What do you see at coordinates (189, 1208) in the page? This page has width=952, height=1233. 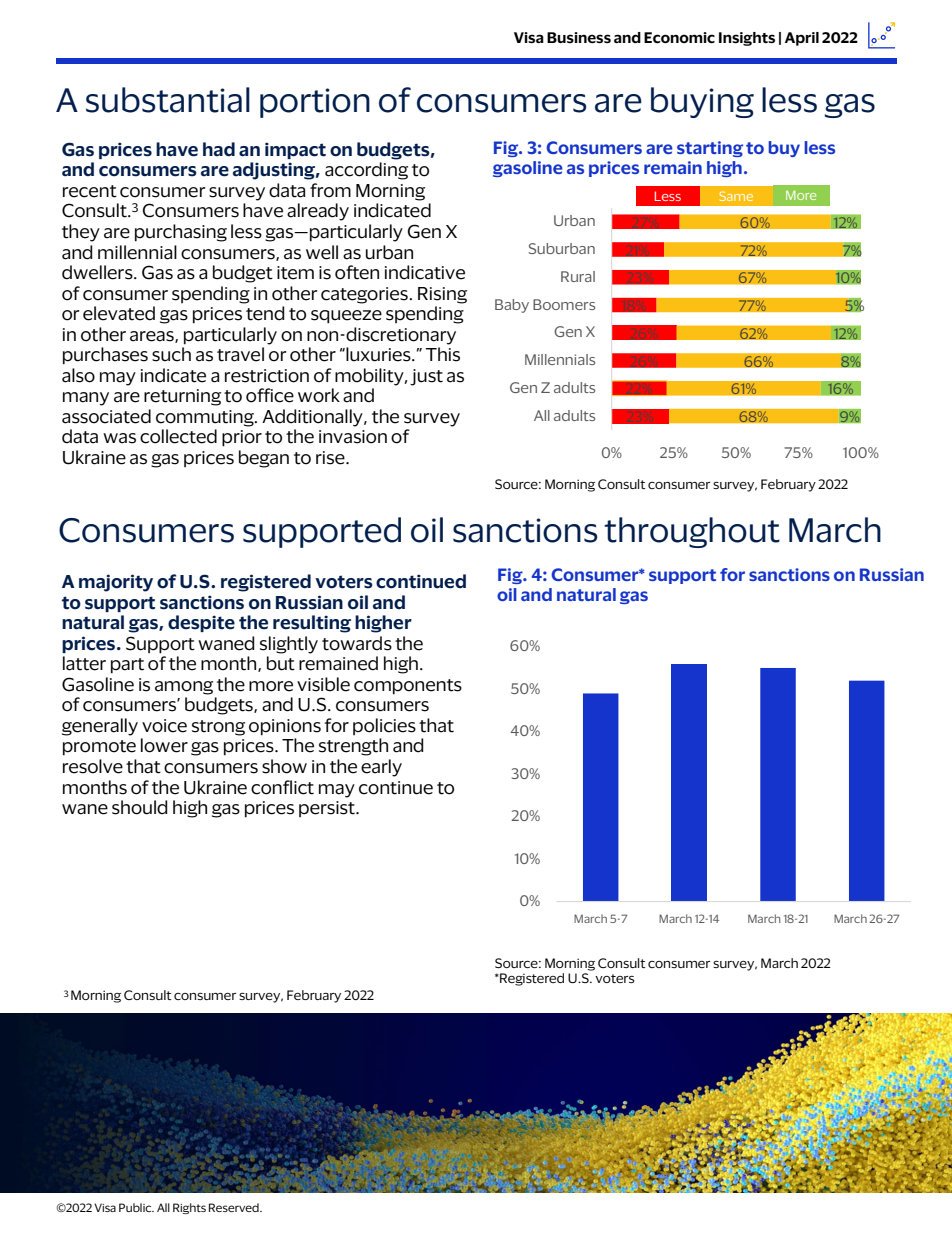 I see `Rights` at bounding box center [189, 1208].
